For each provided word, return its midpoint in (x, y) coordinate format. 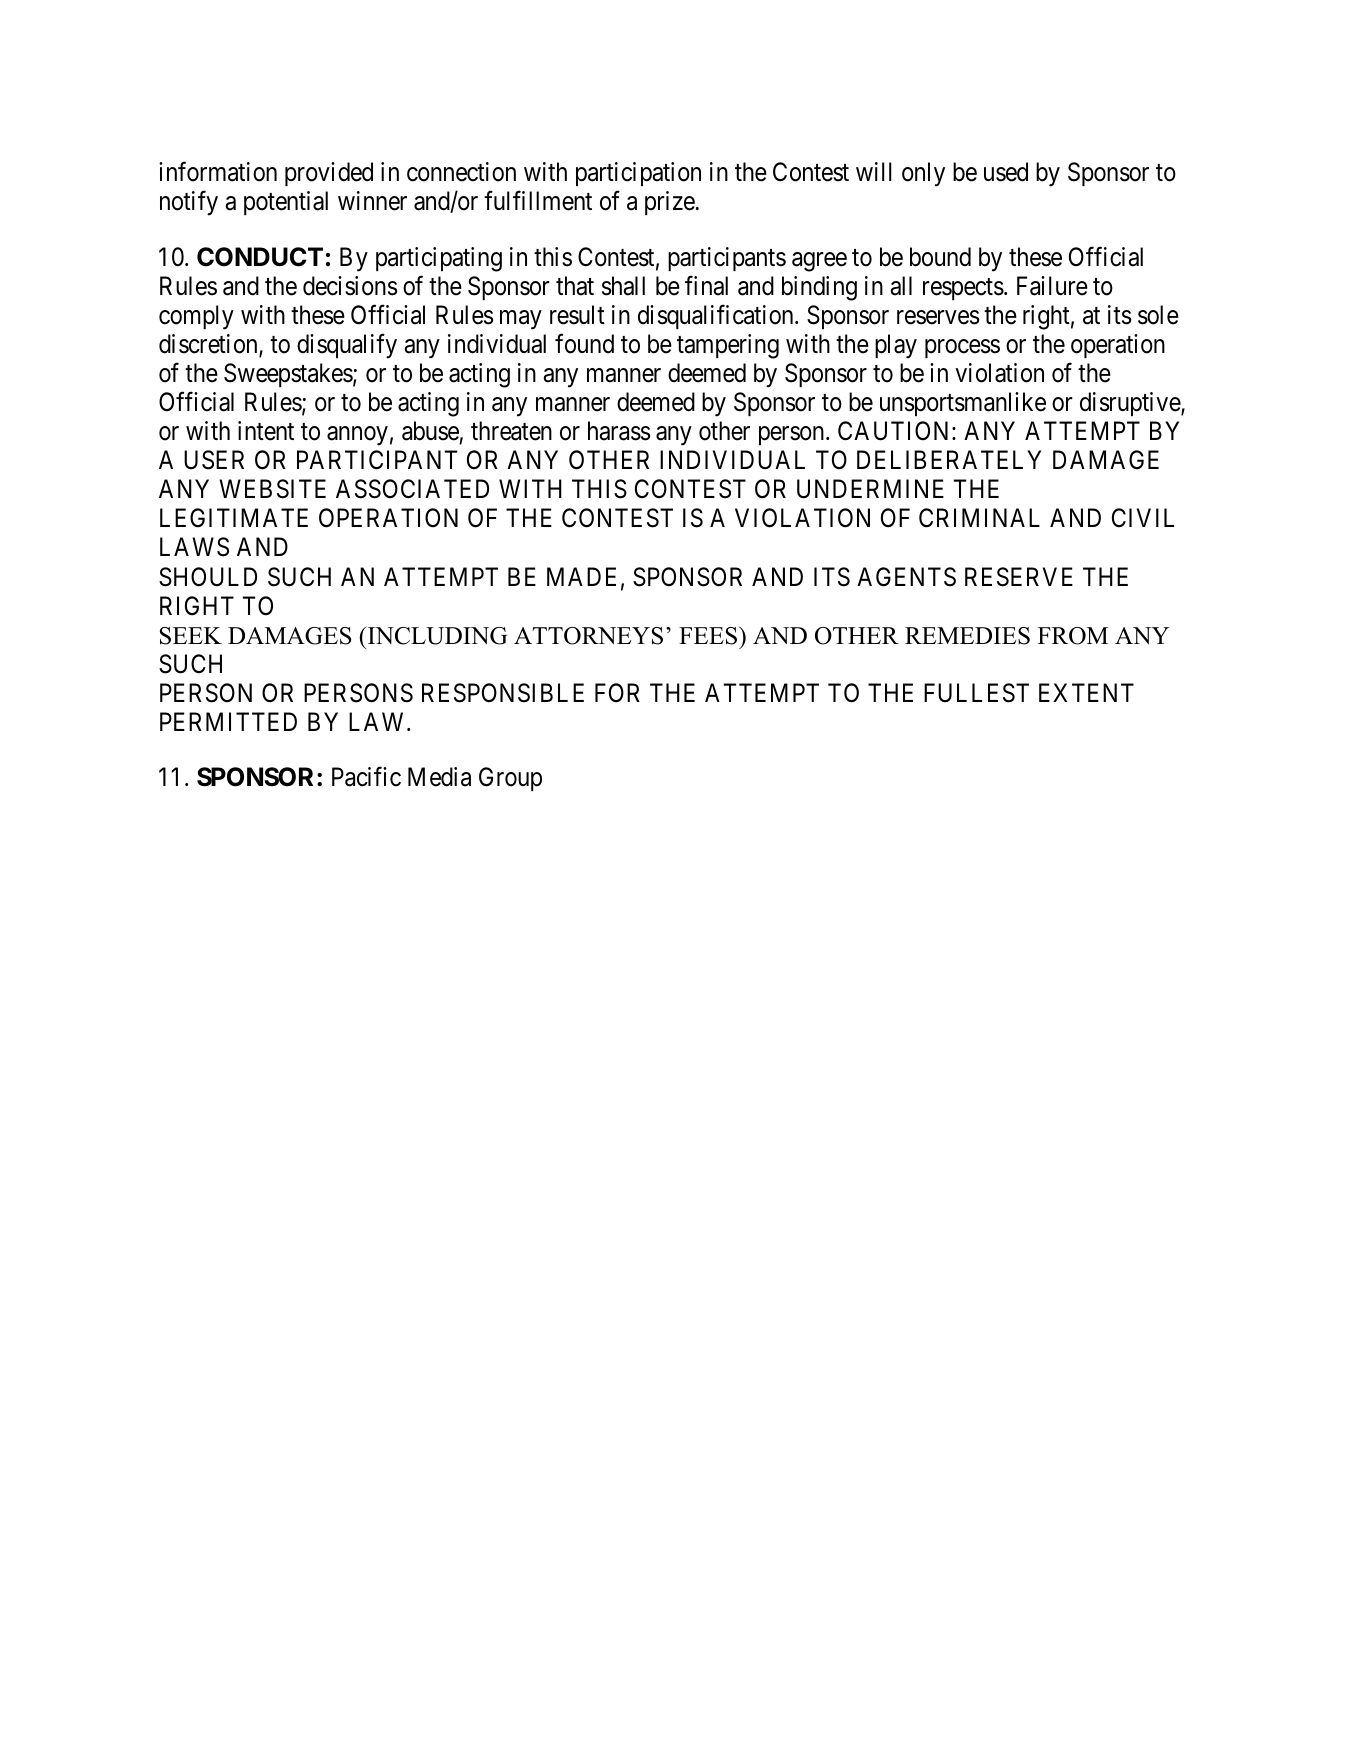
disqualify (347, 346)
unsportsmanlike (963, 404)
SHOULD (208, 577)
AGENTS (906, 577)
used (1006, 172)
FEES (709, 636)
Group (510, 779)
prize (670, 203)
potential (286, 203)
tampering (728, 346)
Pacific (366, 777)
